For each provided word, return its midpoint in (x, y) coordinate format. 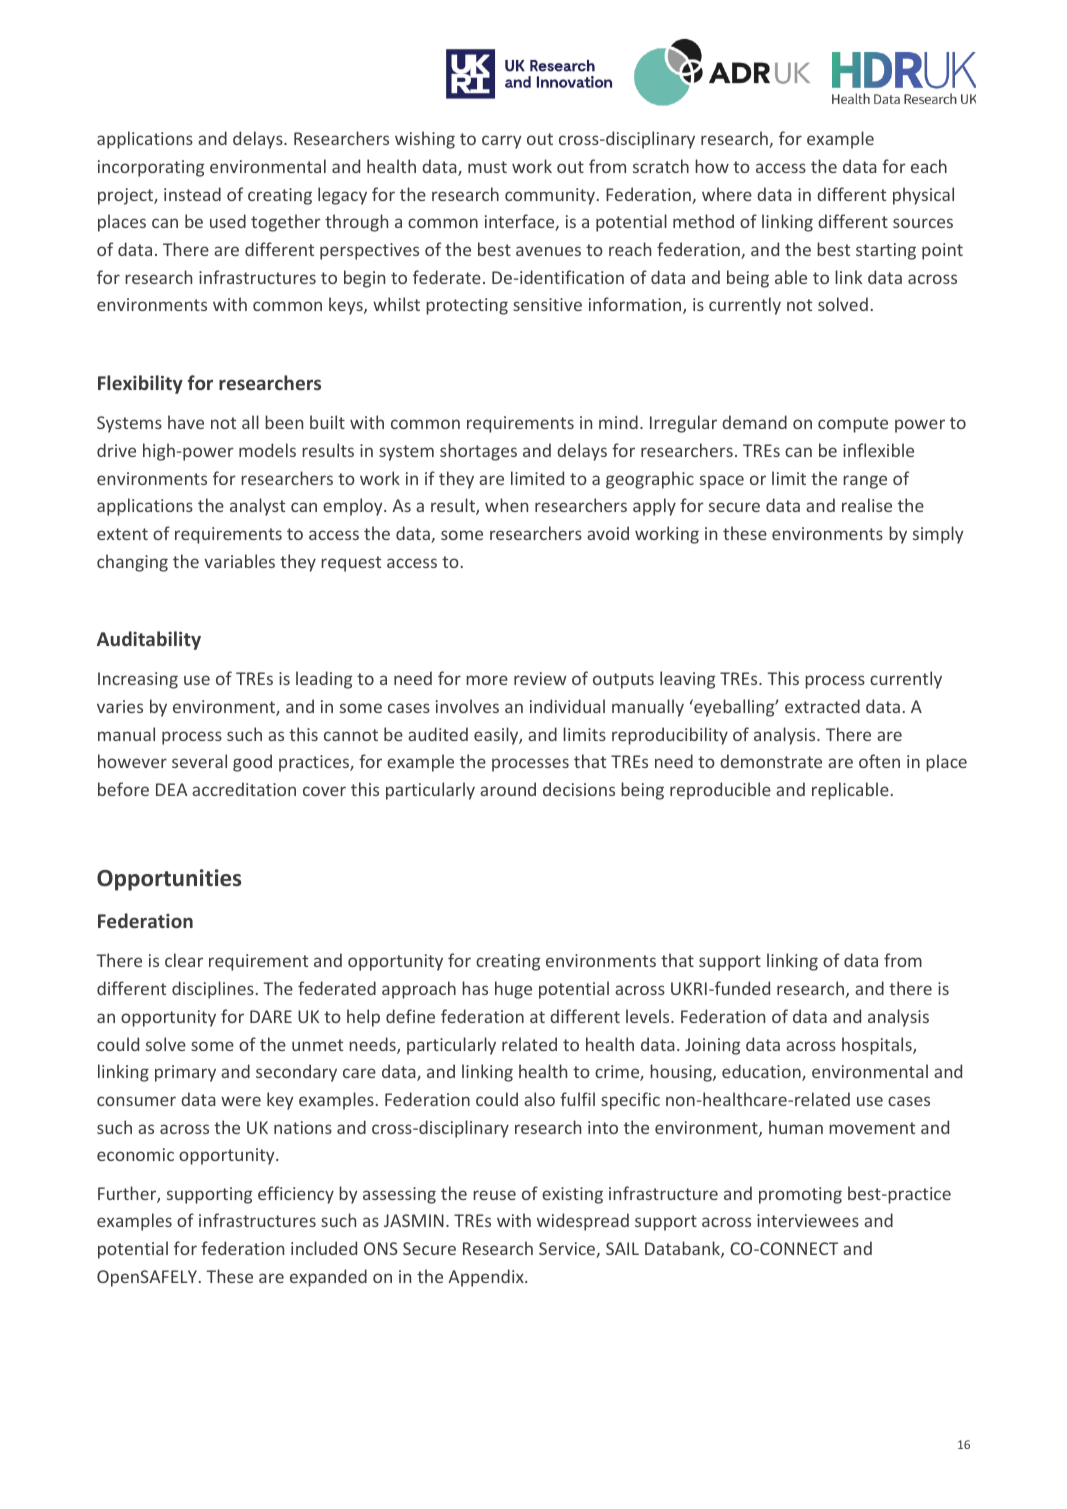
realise (867, 505)
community (551, 196)
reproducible (720, 791)
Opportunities (169, 880)
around (508, 789)
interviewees (808, 1220)
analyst (257, 507)
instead (192, 194)
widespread (583, 1222)
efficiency (296, 1195)
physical (923, 196)
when (506, 505)
